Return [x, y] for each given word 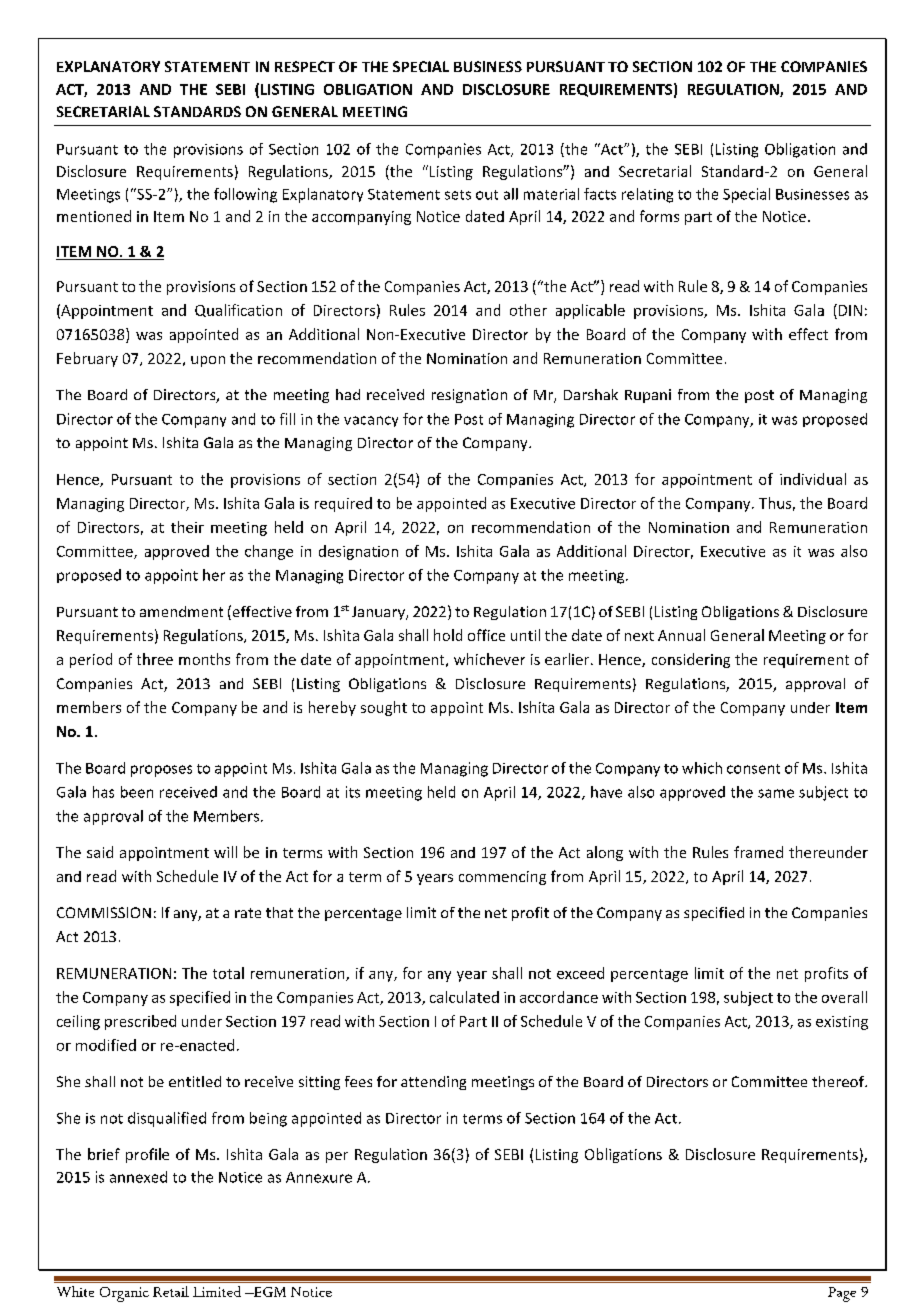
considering [691, 660]
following [245, 195]
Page [842, 1294]
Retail [171, 1291]
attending [433, 1083]
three [155, 659]
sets [458, 195]
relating [647, 195]
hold [448, 635]
